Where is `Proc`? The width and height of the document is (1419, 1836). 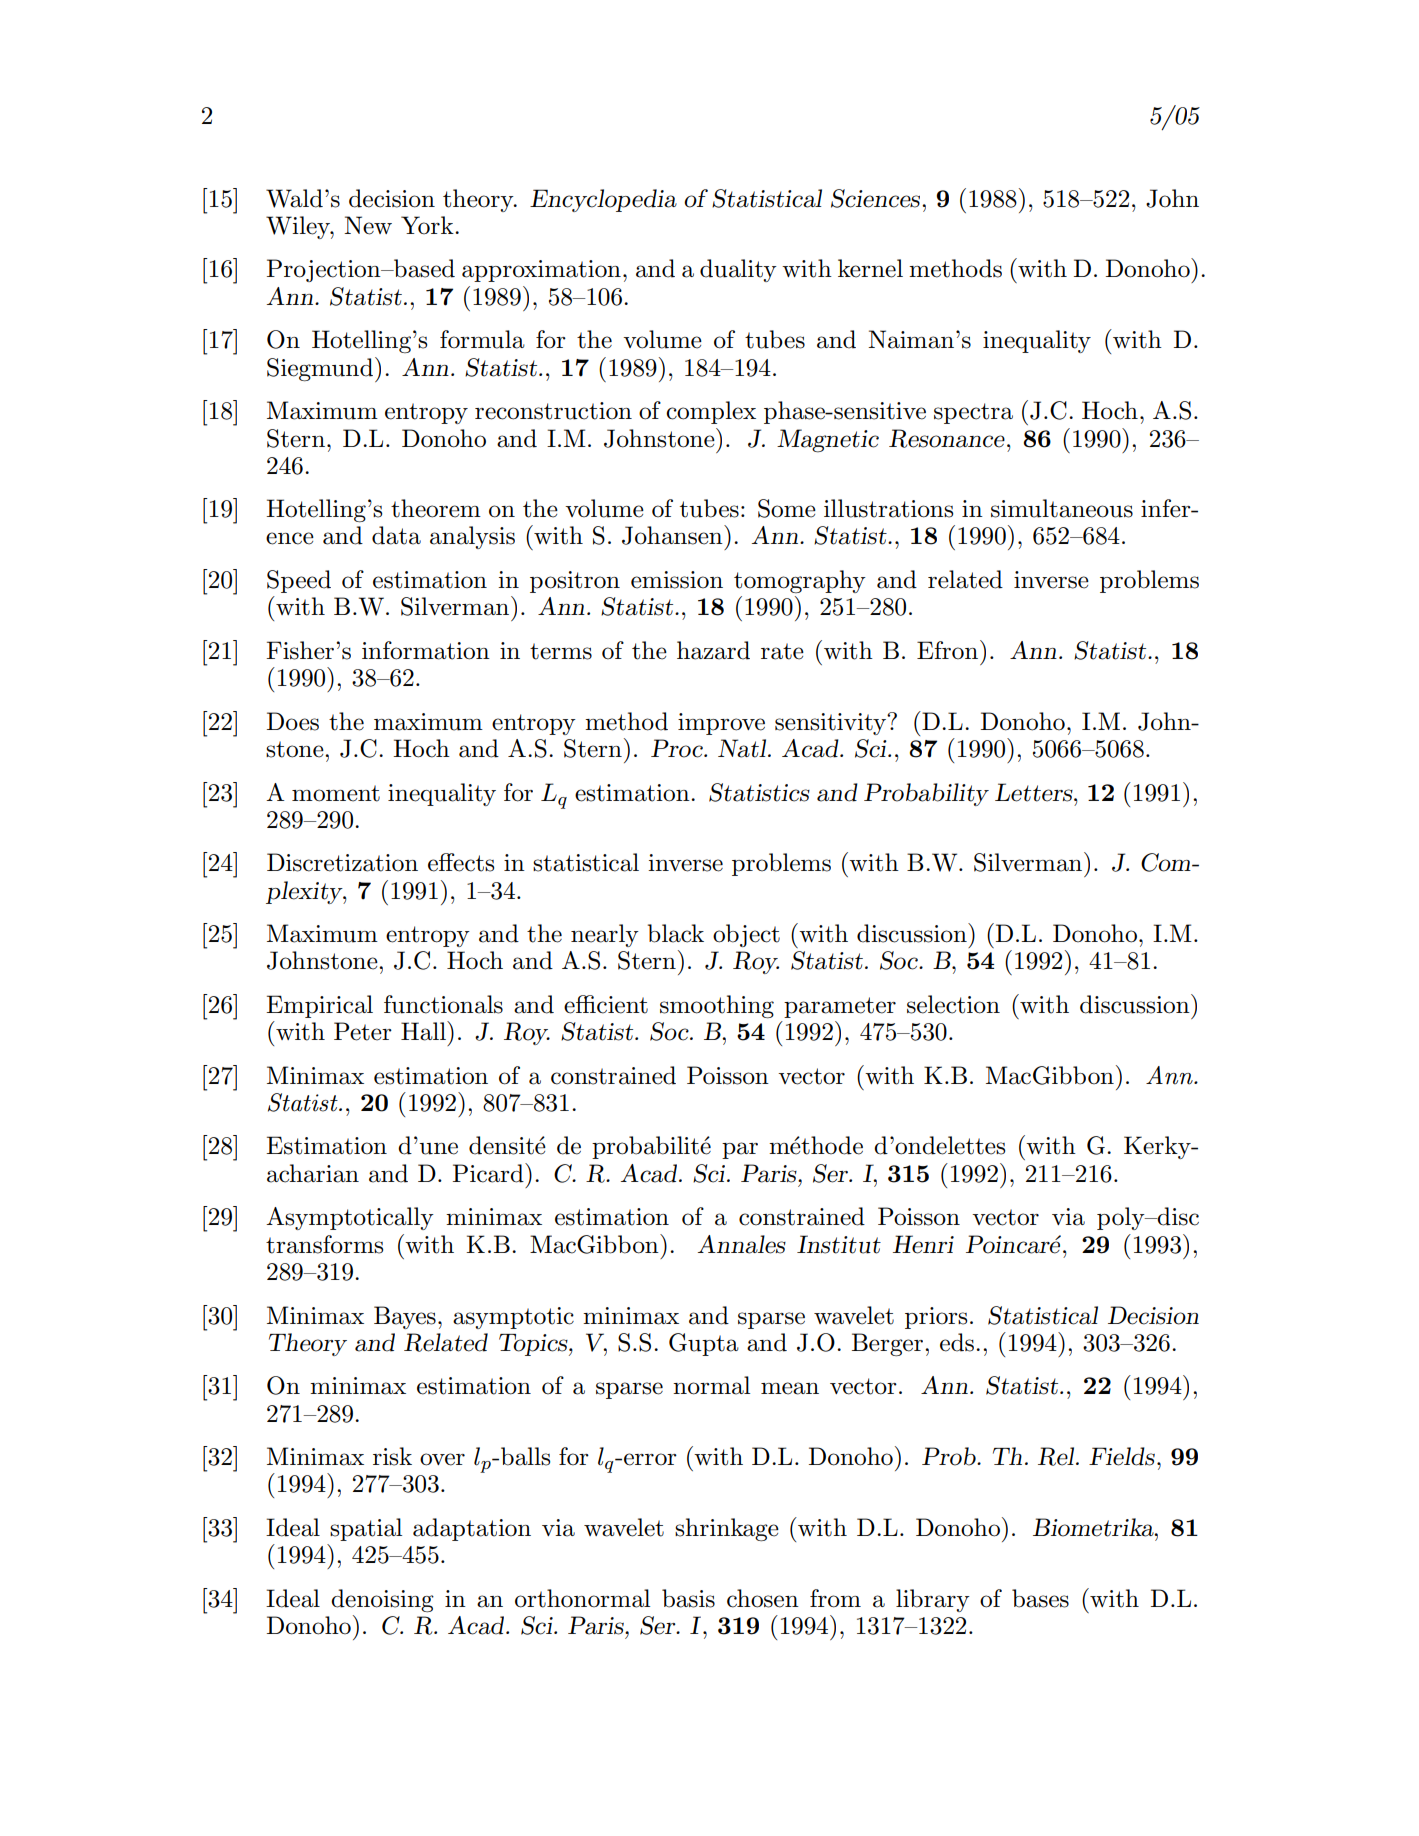
Proc is located at coordinates (678, 748).
